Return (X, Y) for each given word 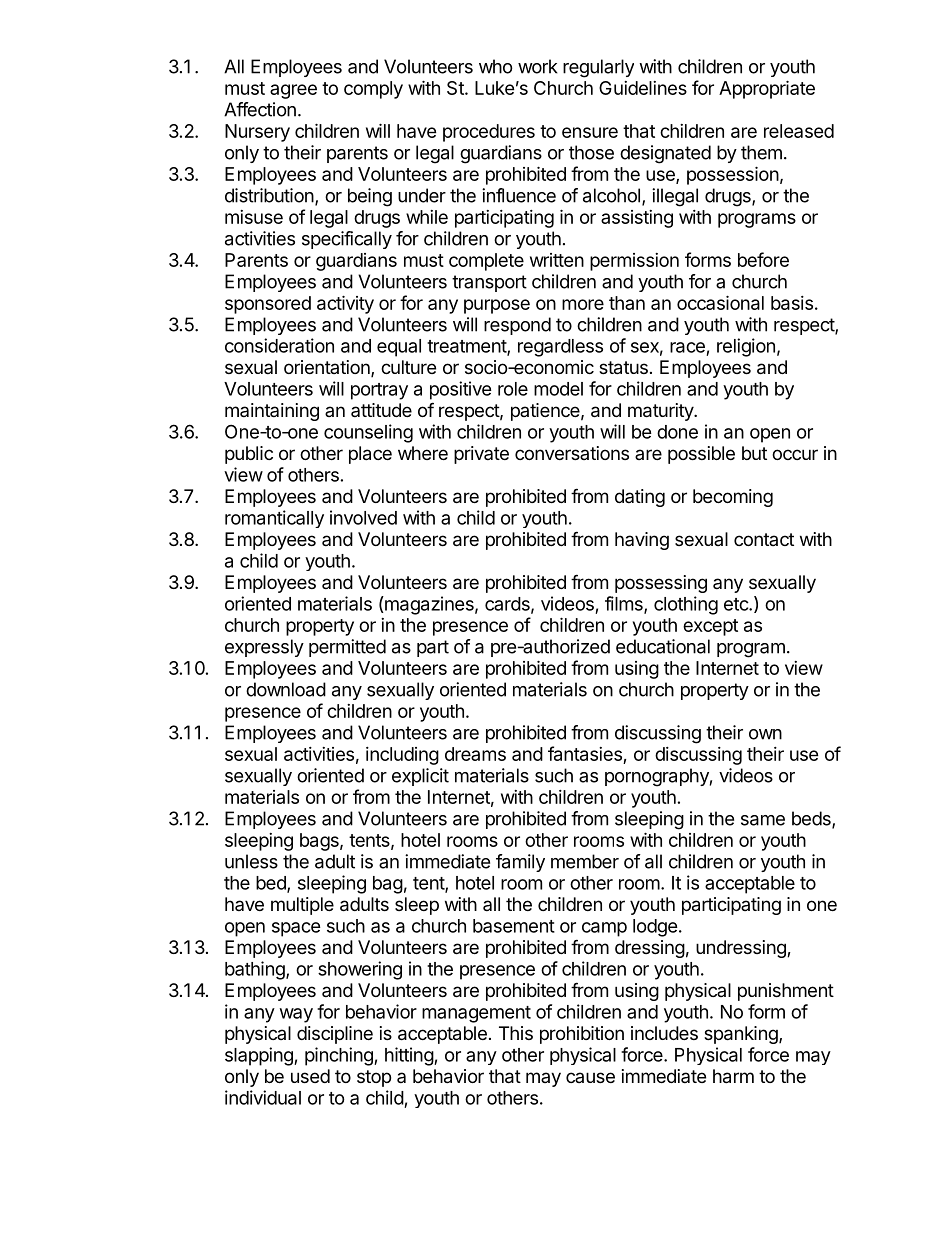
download (286, 689)
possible (701, 455)
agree (293, 91)
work (538, 66)
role (513, 389)
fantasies (585, 753)
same (763, 820)
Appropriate (767, 89)
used (310, 1076)
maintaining (272, 412)
